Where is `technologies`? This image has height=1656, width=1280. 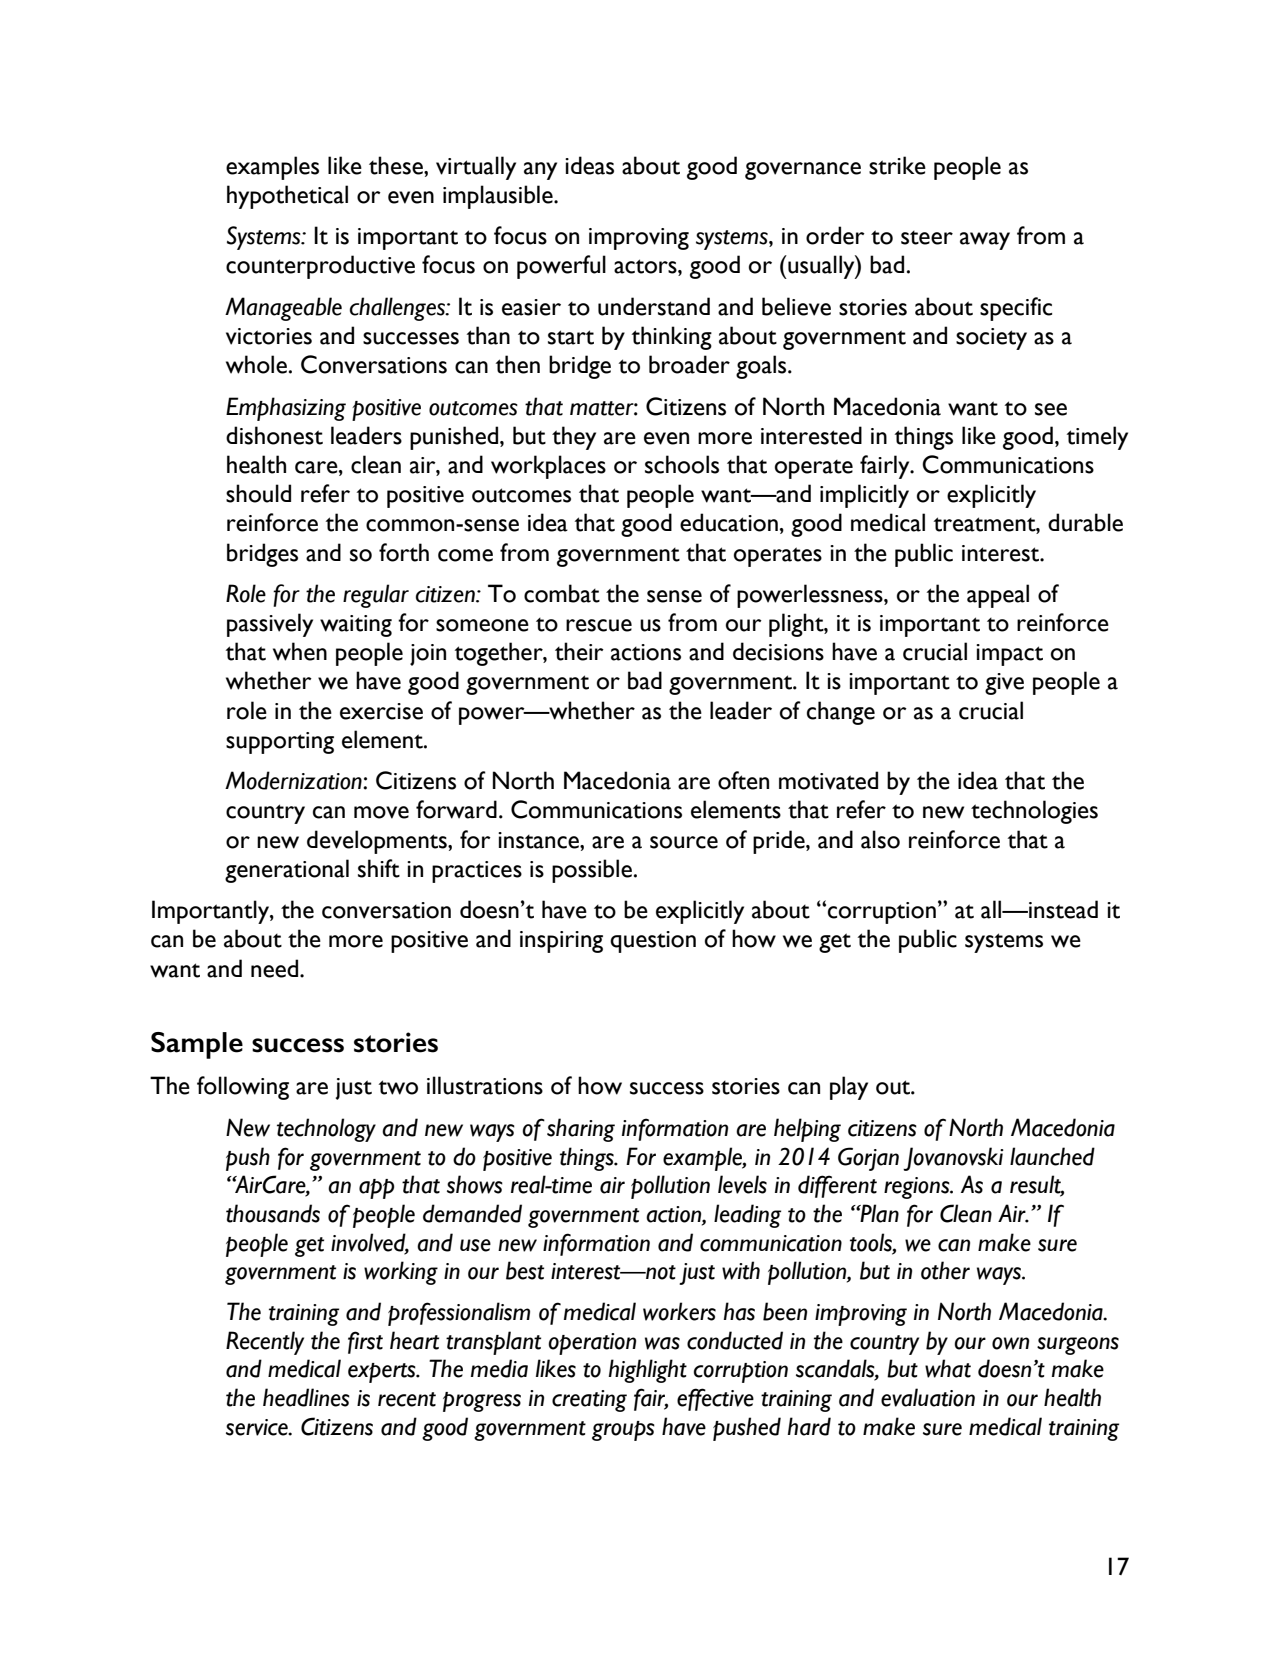
technologies is located at coordinates (1034, 812).
